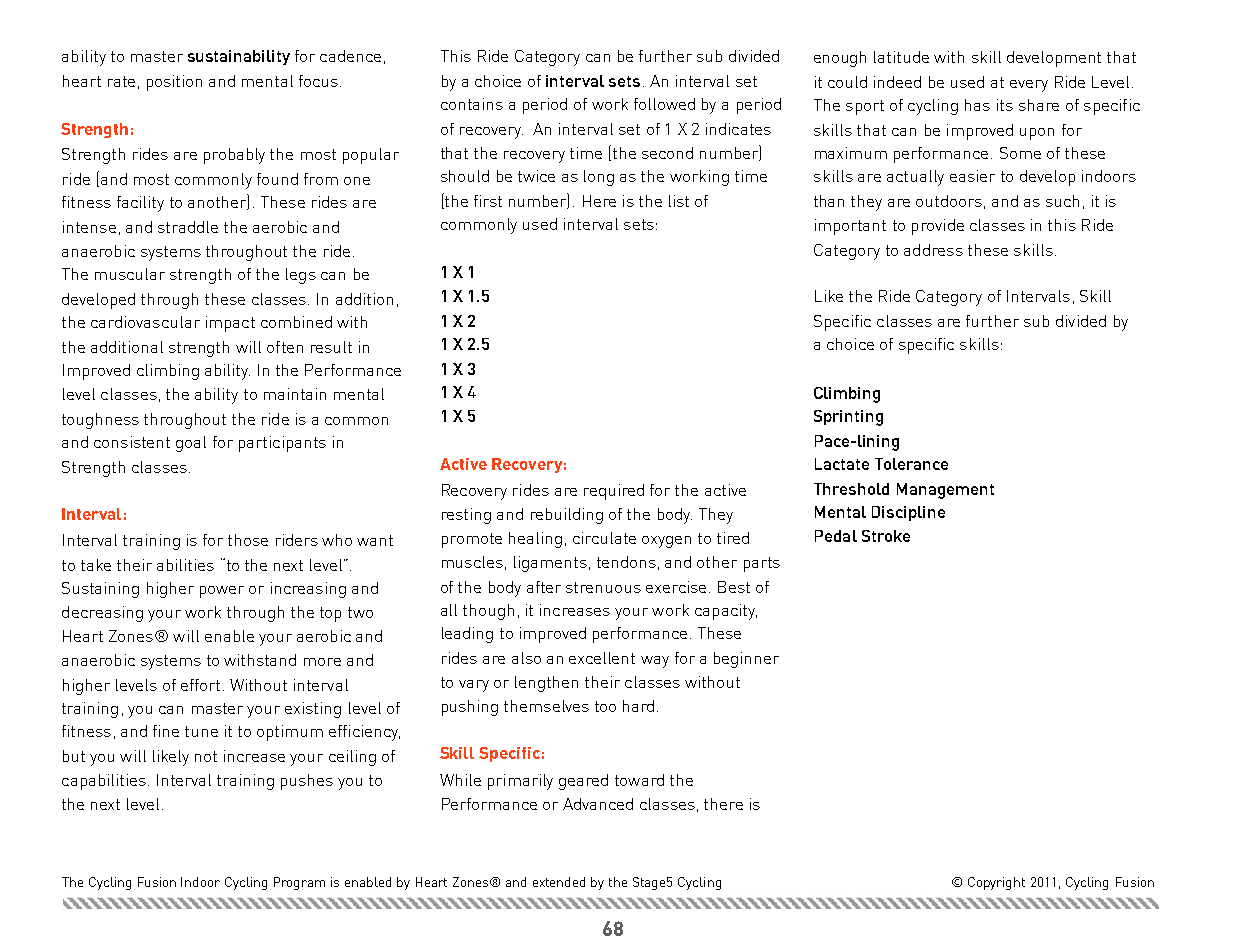 This screenshot has width=1233, height=952. Describe the element at coordinates (996, 883) in the screenshot. I see `Copyright` at that location.
